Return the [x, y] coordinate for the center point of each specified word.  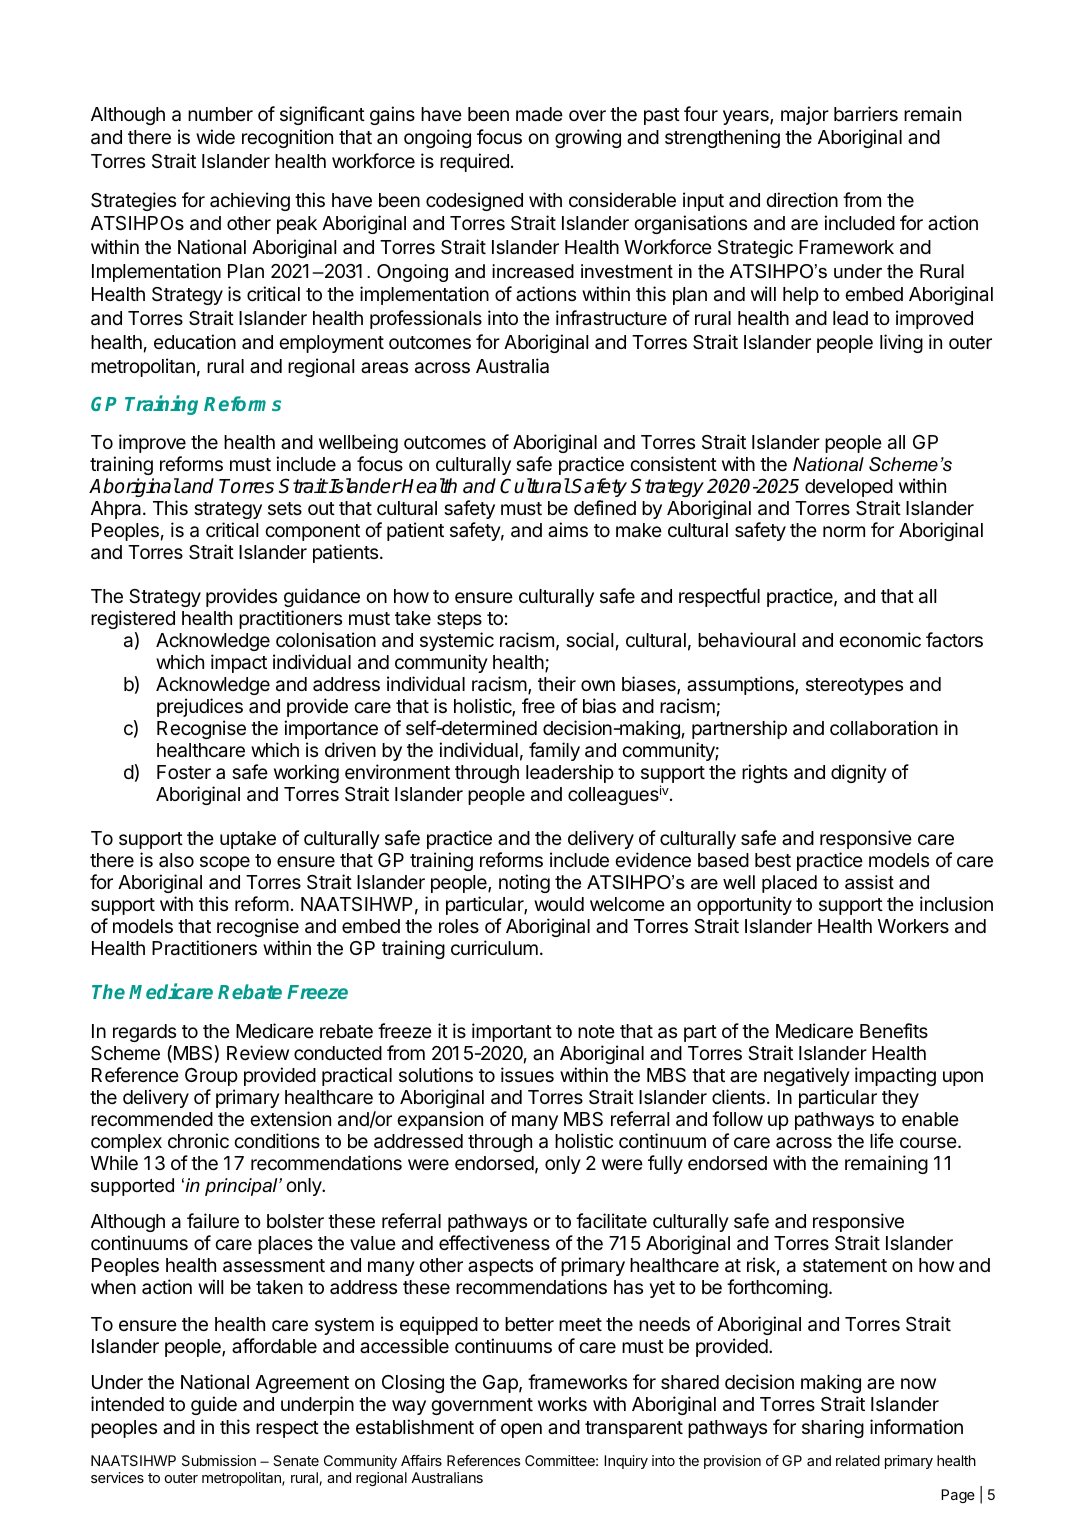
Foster [184, 772]
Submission [219, 1460]
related [858, 1460]
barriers [866, 113]
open [521, 1430]
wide [215, 136]
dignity [859, 773]
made [539, 114]
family [554, 751]
